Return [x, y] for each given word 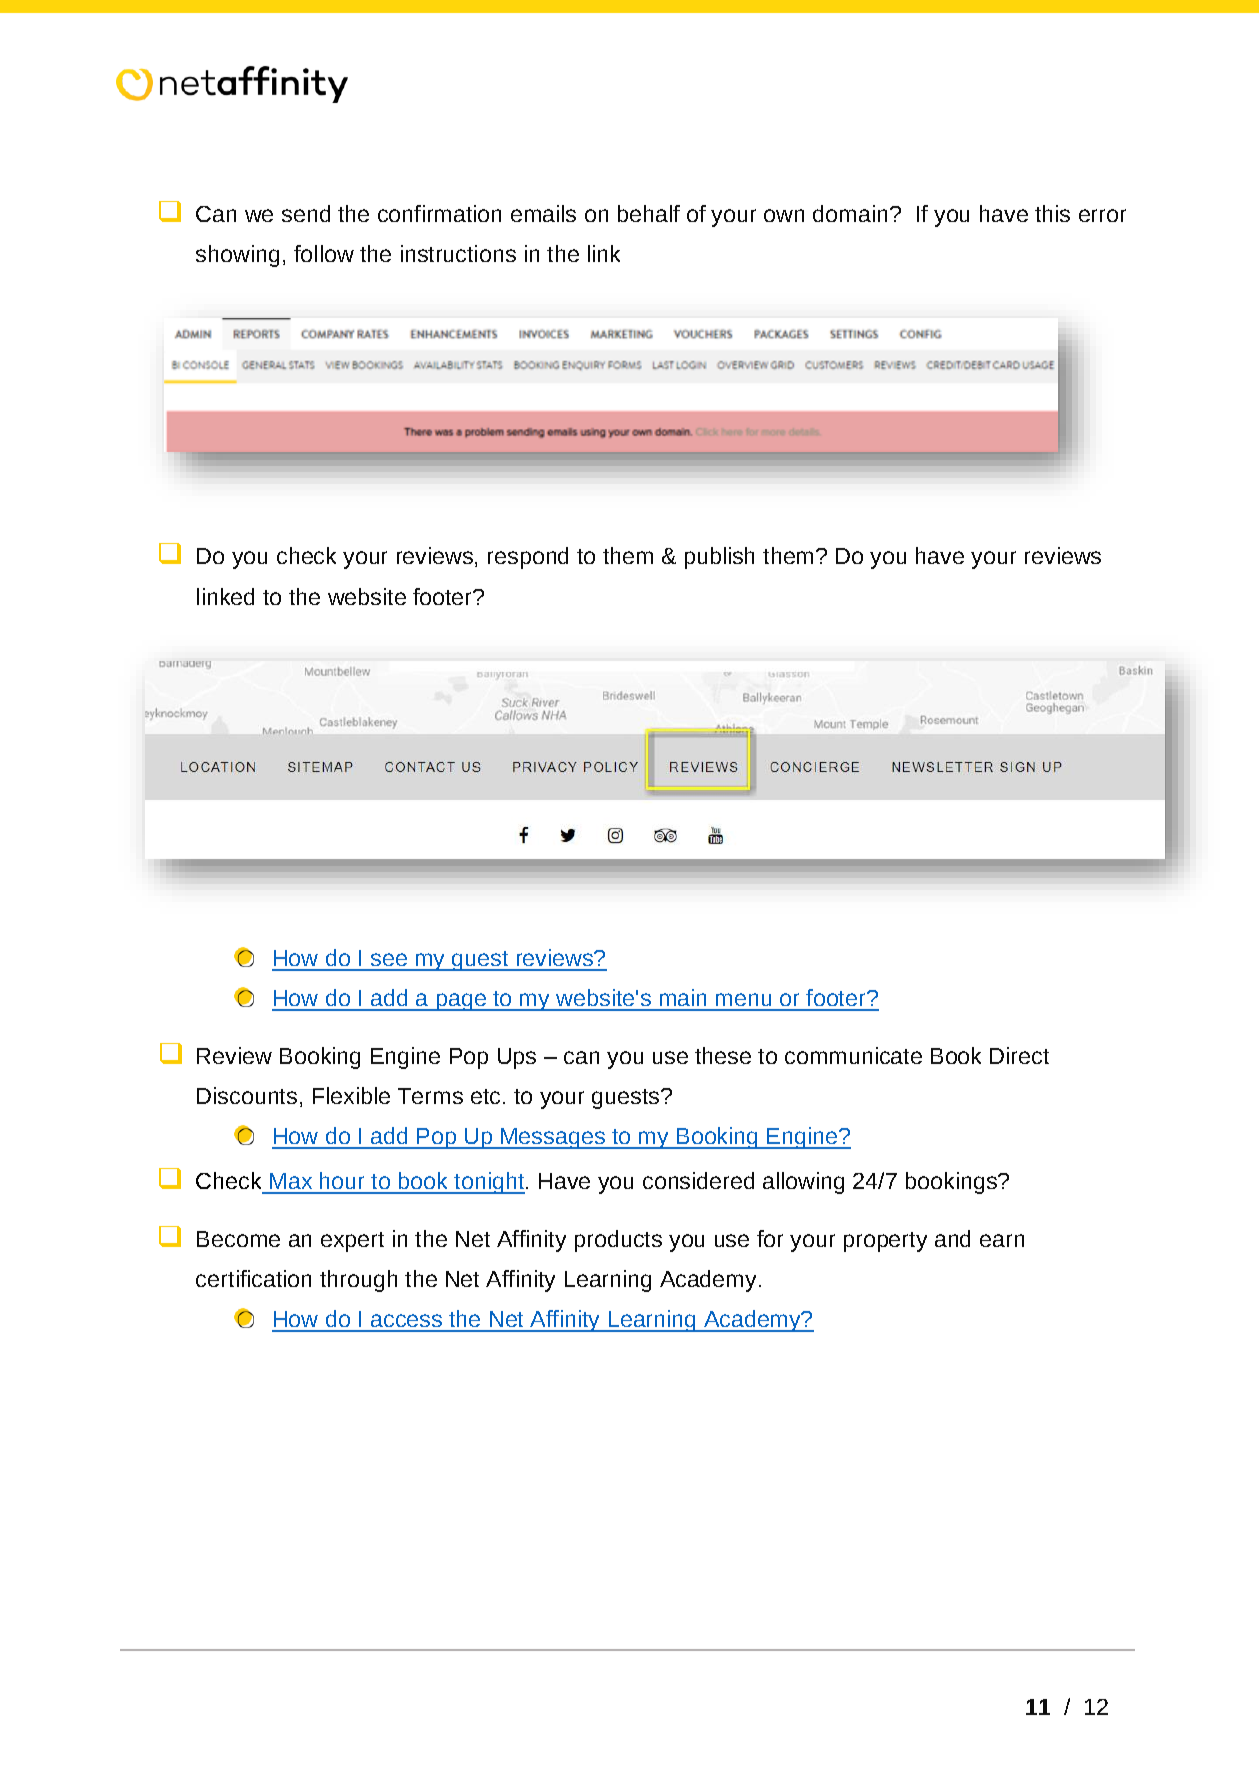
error [1102, 215]
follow [324, 253]
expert [352, 1242]
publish [719, 558]
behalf [649, 213]
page [461, 1002]
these [723, 1055]
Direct [1019, 1055]
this [1052, 213]
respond [528, 558]
